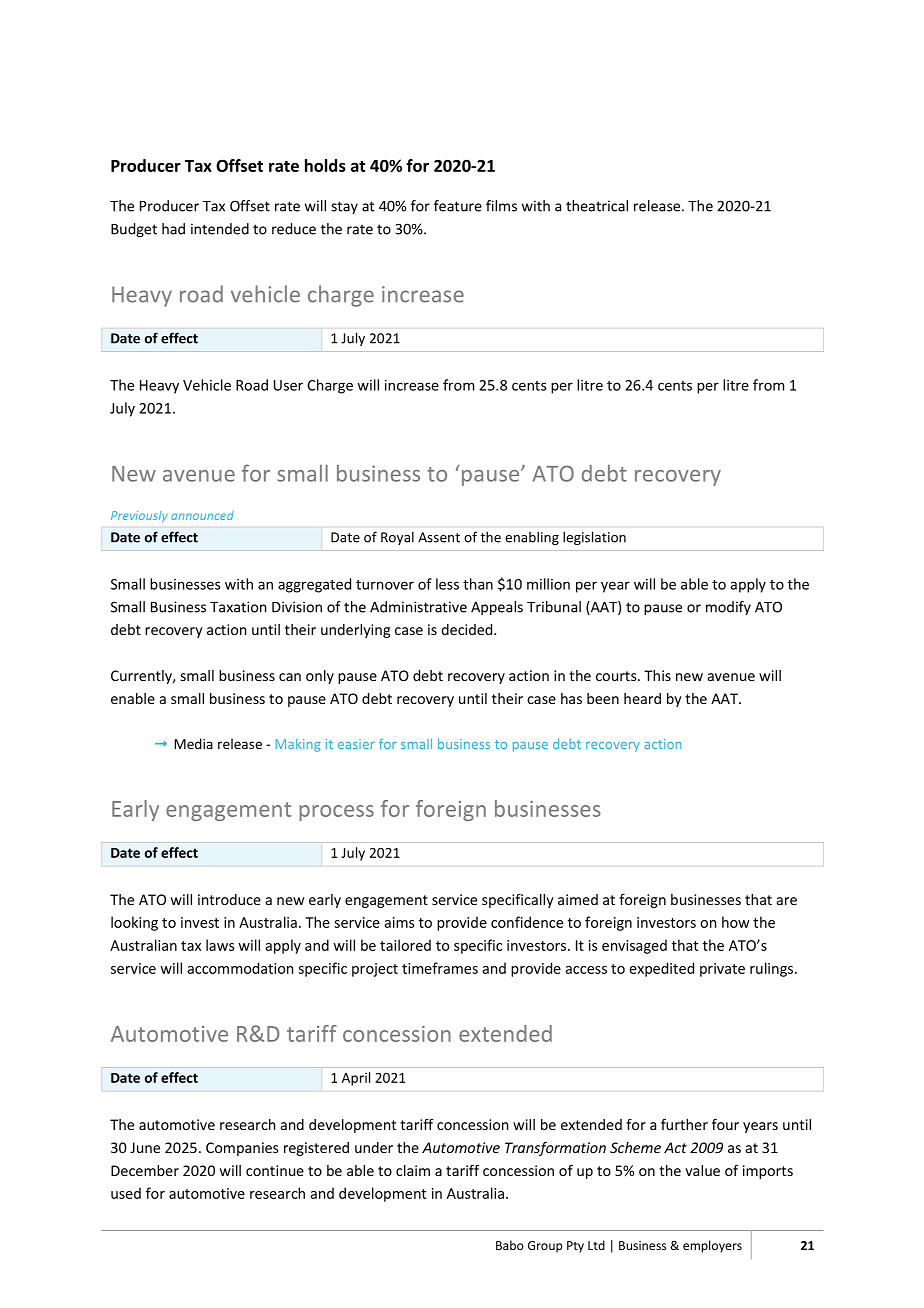 The image size is (924, 1308). What do you see at coordinates (712, 1246) in the image?
I see `employers` at bounding box center [712, 1246].
